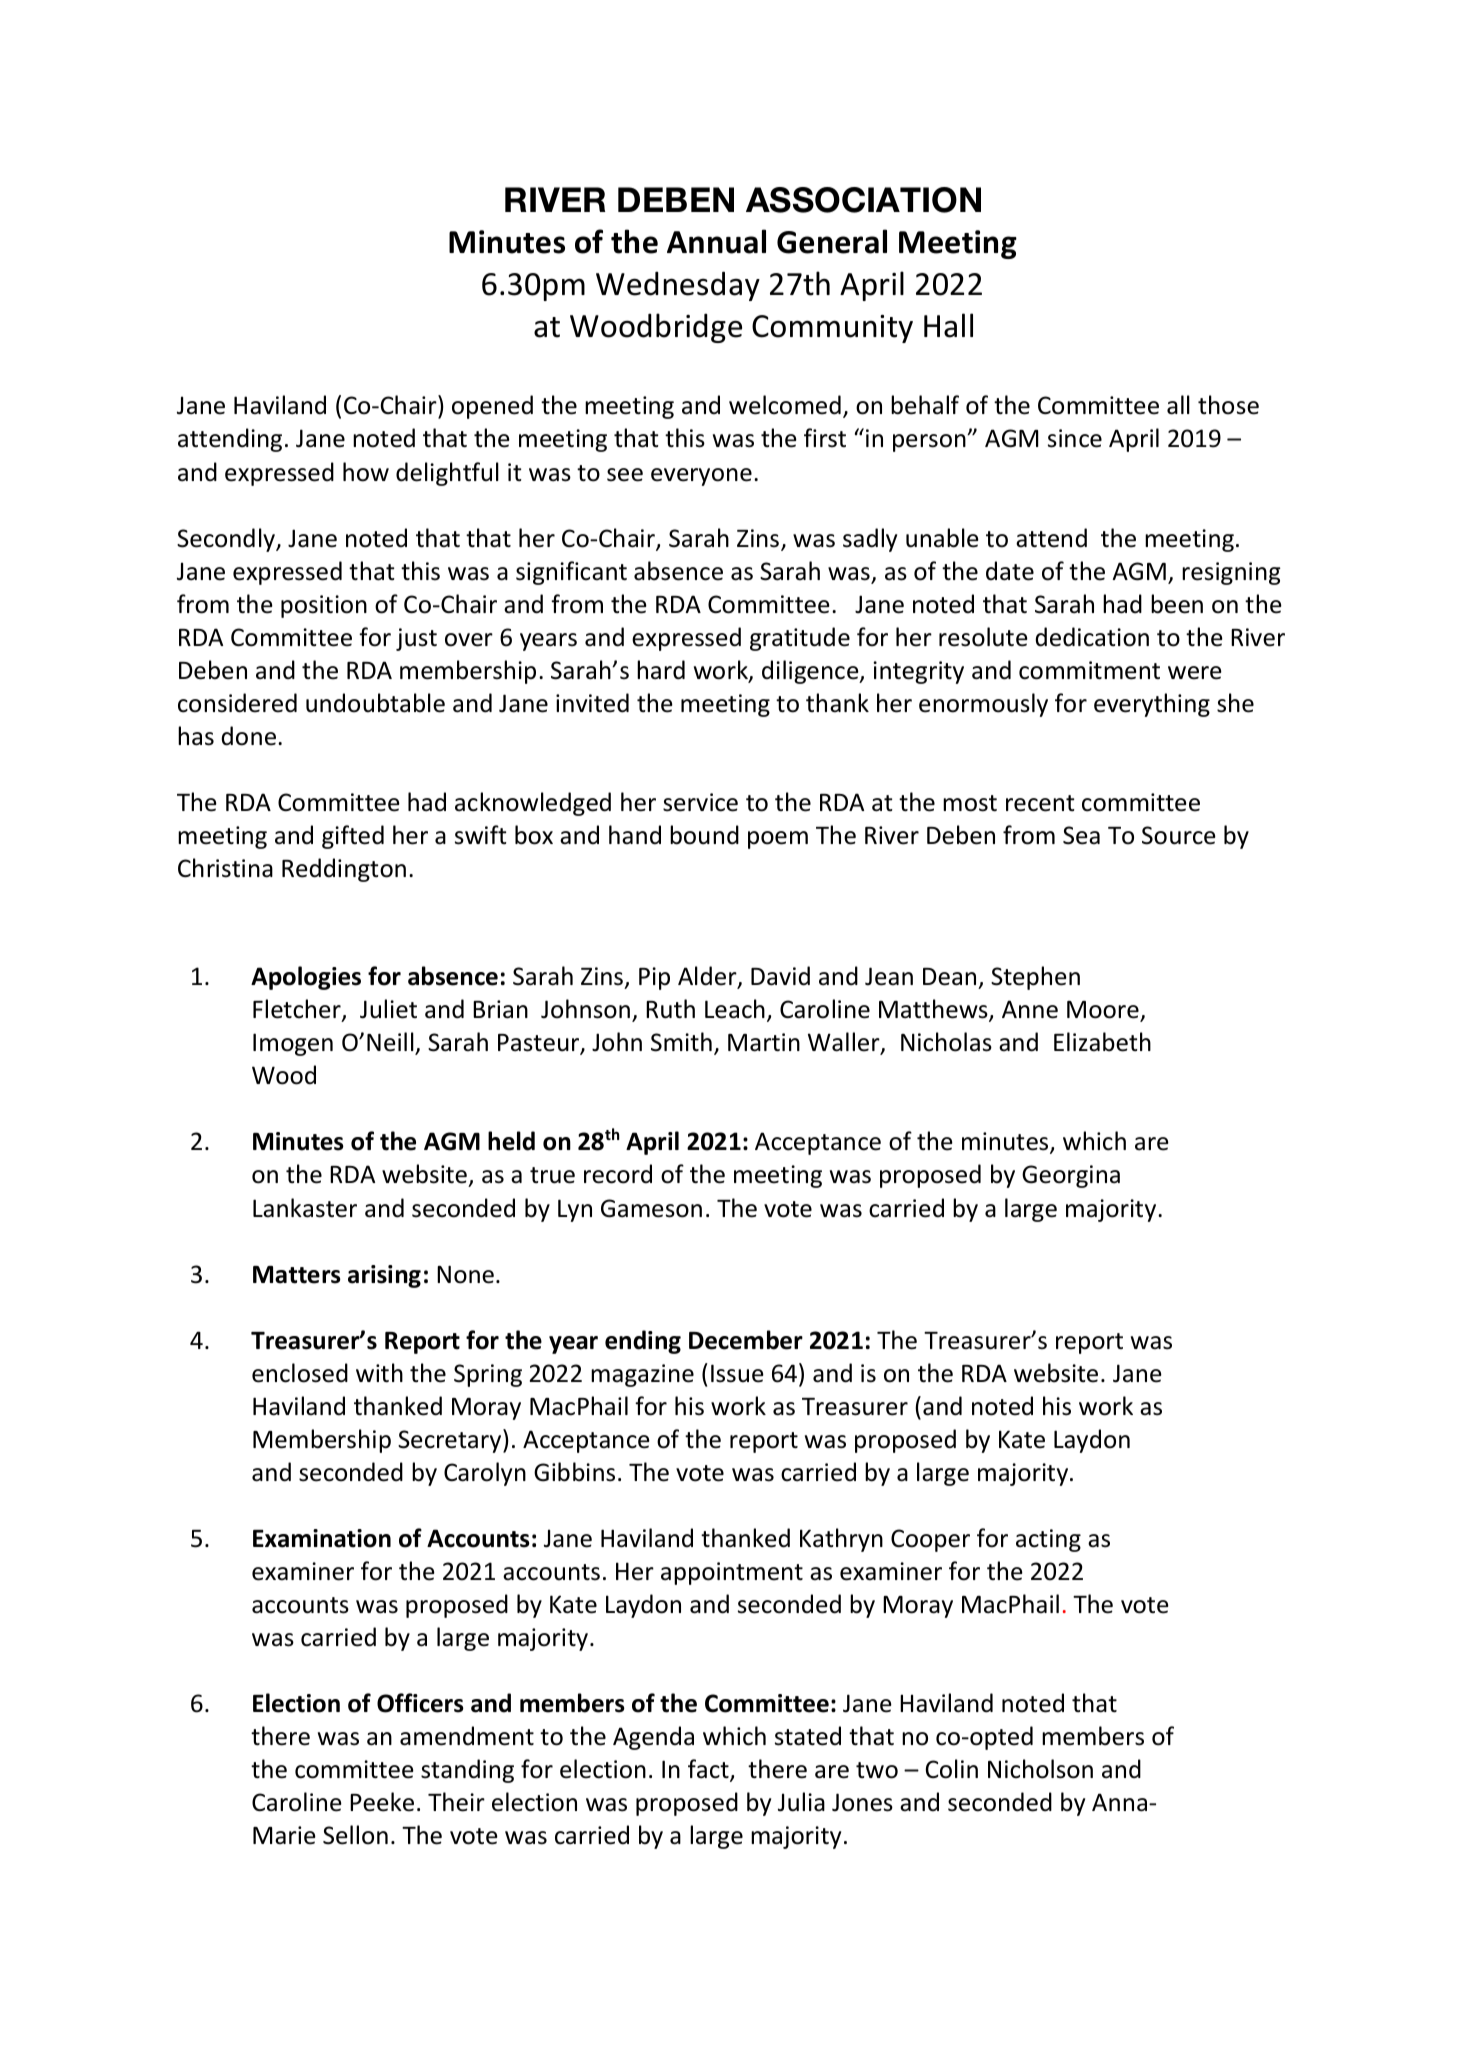 The width and height of the screenshot is (1465, 2072). Describe the element at coordinates (661, 670) in the screenshot. I see `hard` at that location.
